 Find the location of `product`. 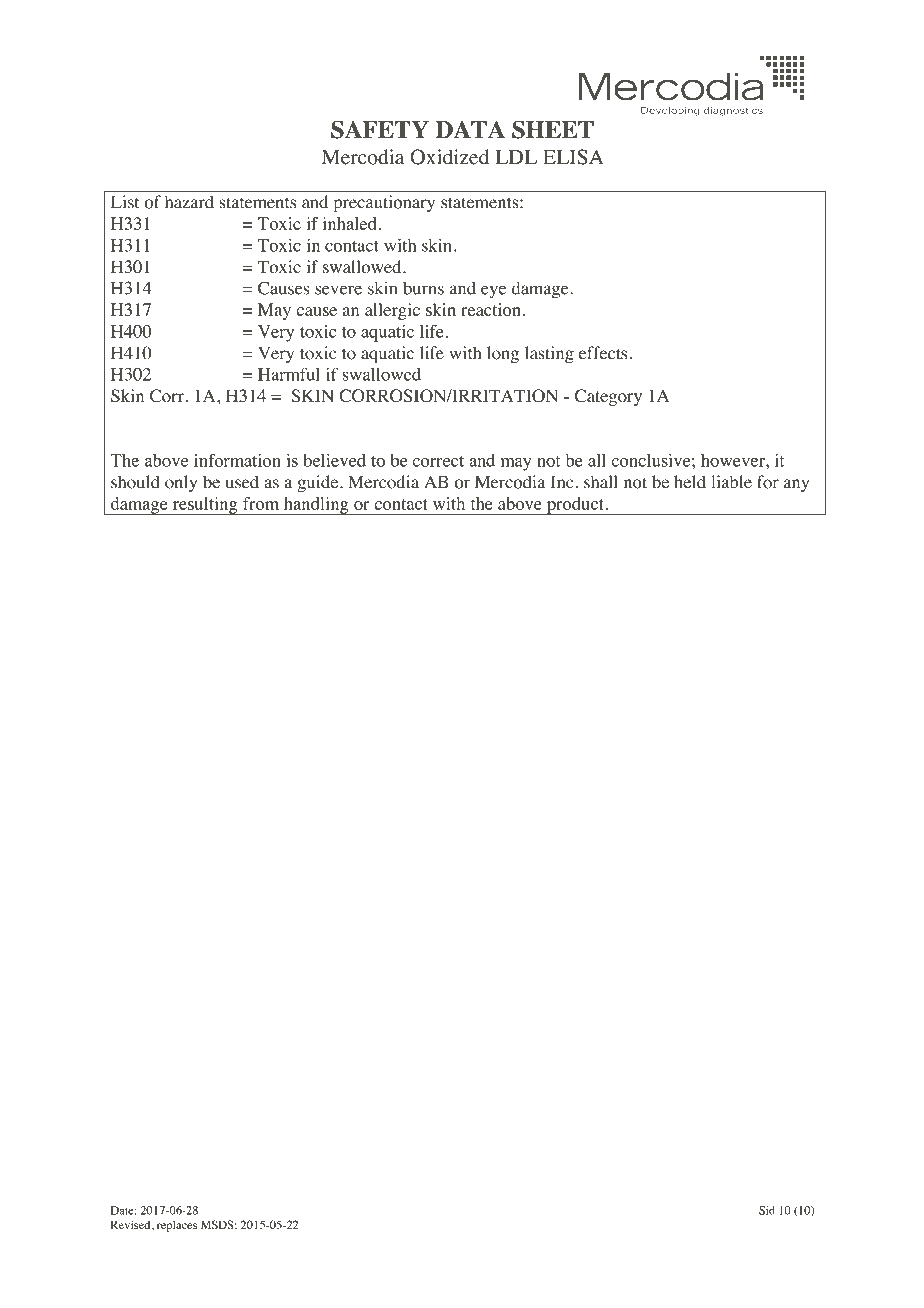

product is located at coordinates (575, 506).
